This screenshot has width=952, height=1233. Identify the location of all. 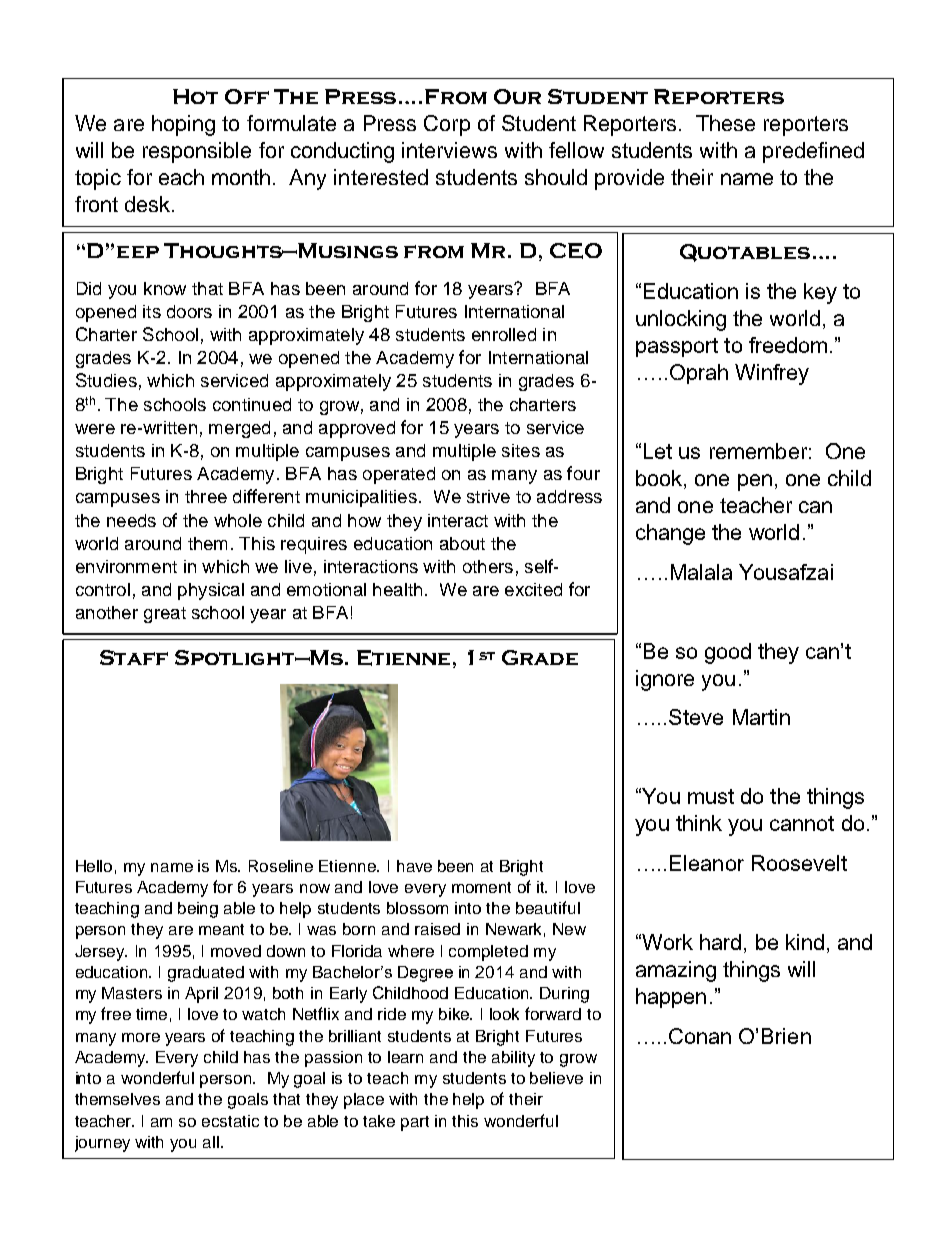
(211, 1142).
